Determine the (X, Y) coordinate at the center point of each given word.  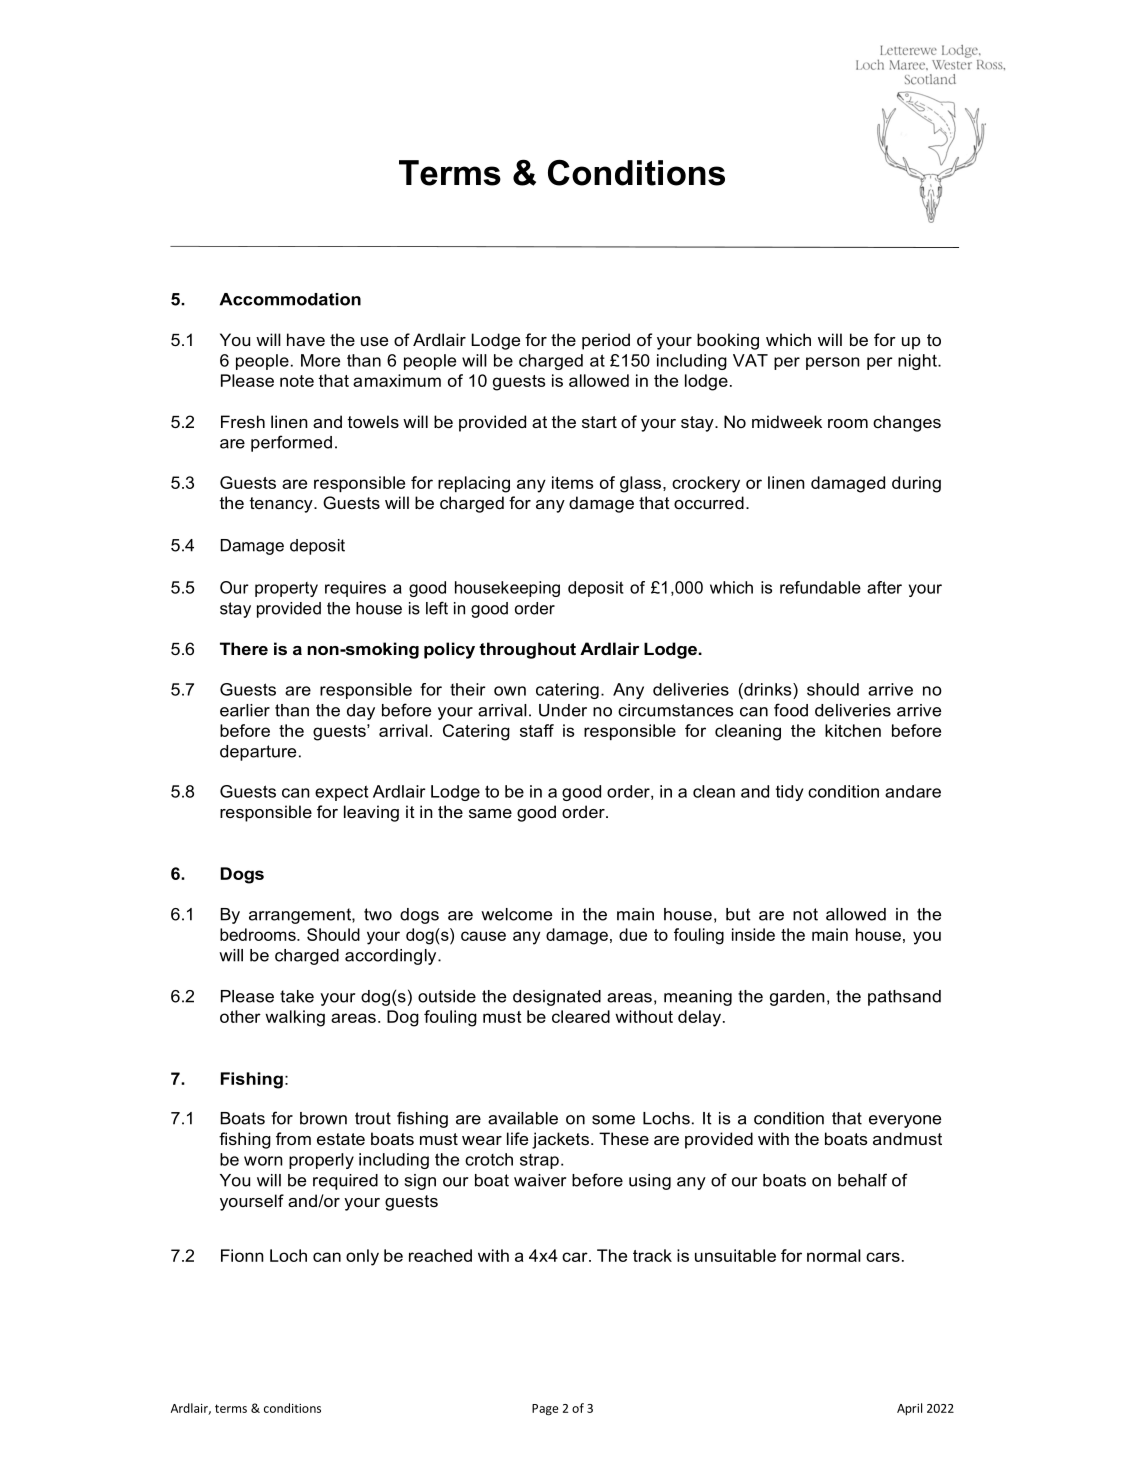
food (791, 710)
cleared (581, 1016)
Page (545, 1410)
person (833, 363)
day (361, 712)
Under (563, 710)
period (606, 341)
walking (295, 1018)
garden (797, 998)
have (306, 339)
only (362, 1257)
